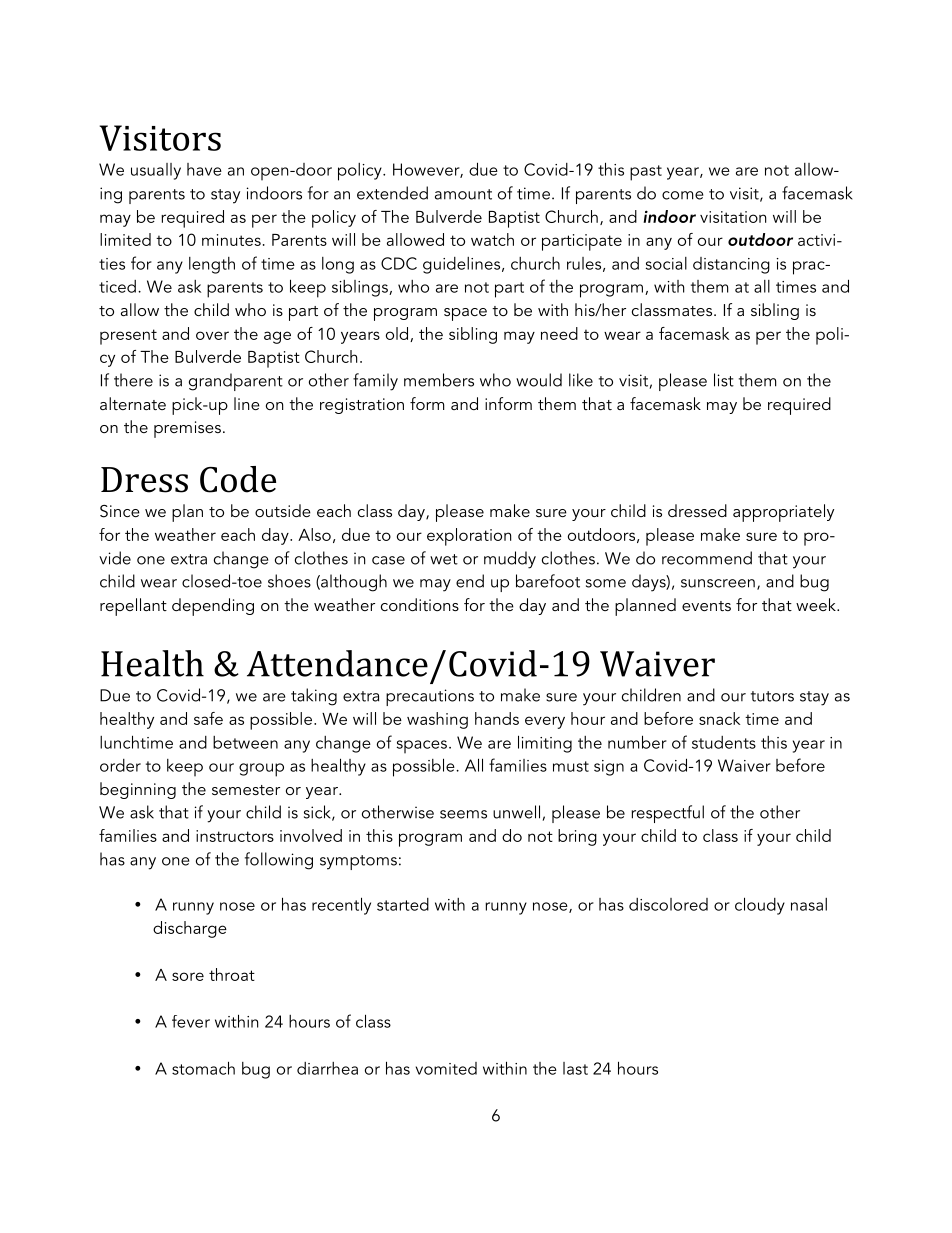 This document has height=1233, width=952. What do you see at coordinates (463, 194) in the document?
I see `amount` at bounding box center [463, 194].
